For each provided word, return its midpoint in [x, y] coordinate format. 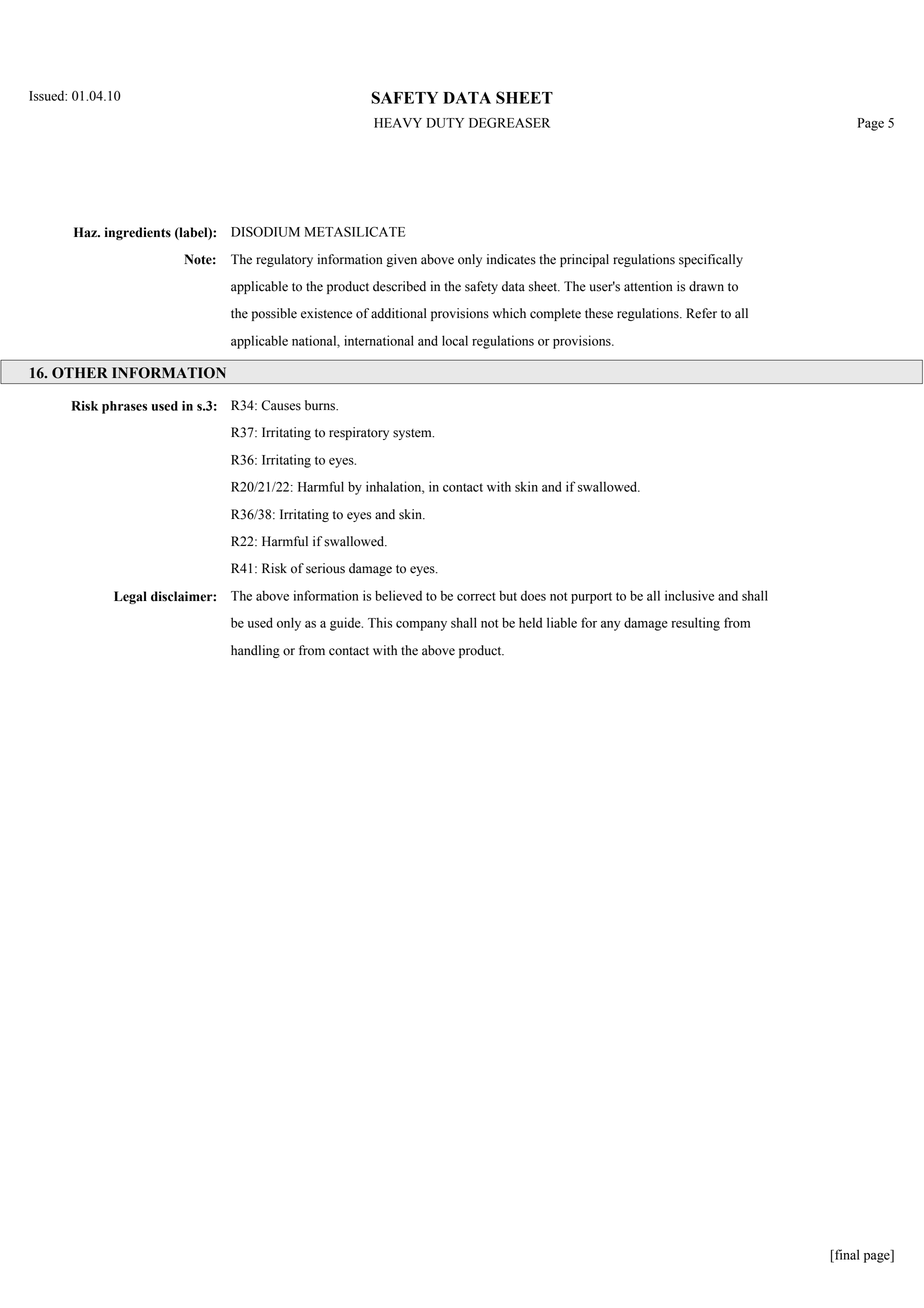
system [413, 434]
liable [562, 622]
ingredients [138, 233]
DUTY [445, 123]
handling [255, 651]
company [421, 626]
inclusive [689, 595]
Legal [130, 597]
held [530, 622]
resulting [695, 624]
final [846, 1254]
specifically [711, 260]
